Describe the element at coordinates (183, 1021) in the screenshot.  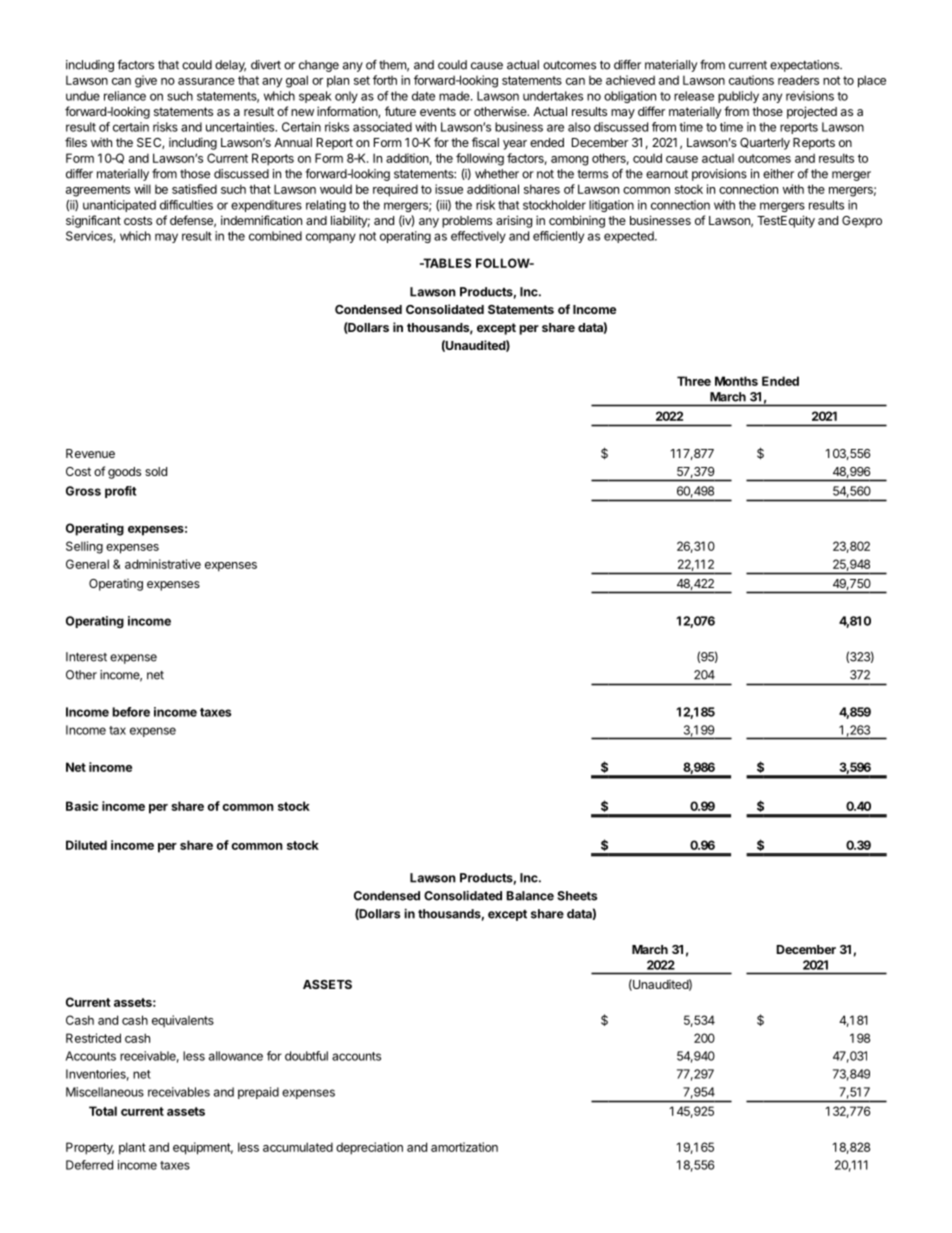
I see `equivalents` at that location.
